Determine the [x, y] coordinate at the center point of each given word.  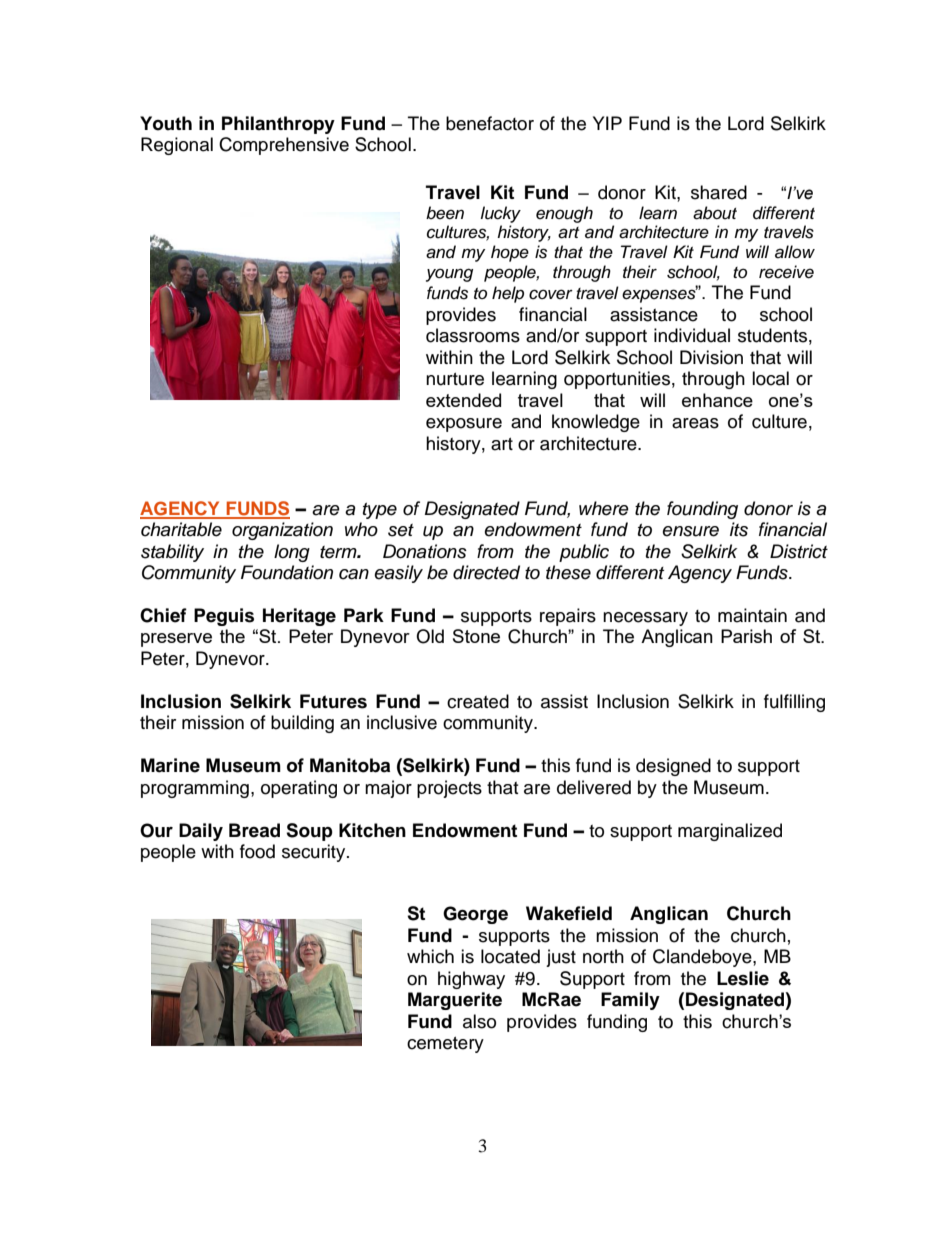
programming [195, 789]
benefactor [490, 123]
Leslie [743, 978]
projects [449, 789]
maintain [752, 615]
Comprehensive [284, 146]
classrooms [473, 335]
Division [711, 357]
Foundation [287, 572]
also [479, 1021]
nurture [455, 379]
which [430, 956]
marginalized [730, 832]
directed [486, 572]
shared [719, 192]
